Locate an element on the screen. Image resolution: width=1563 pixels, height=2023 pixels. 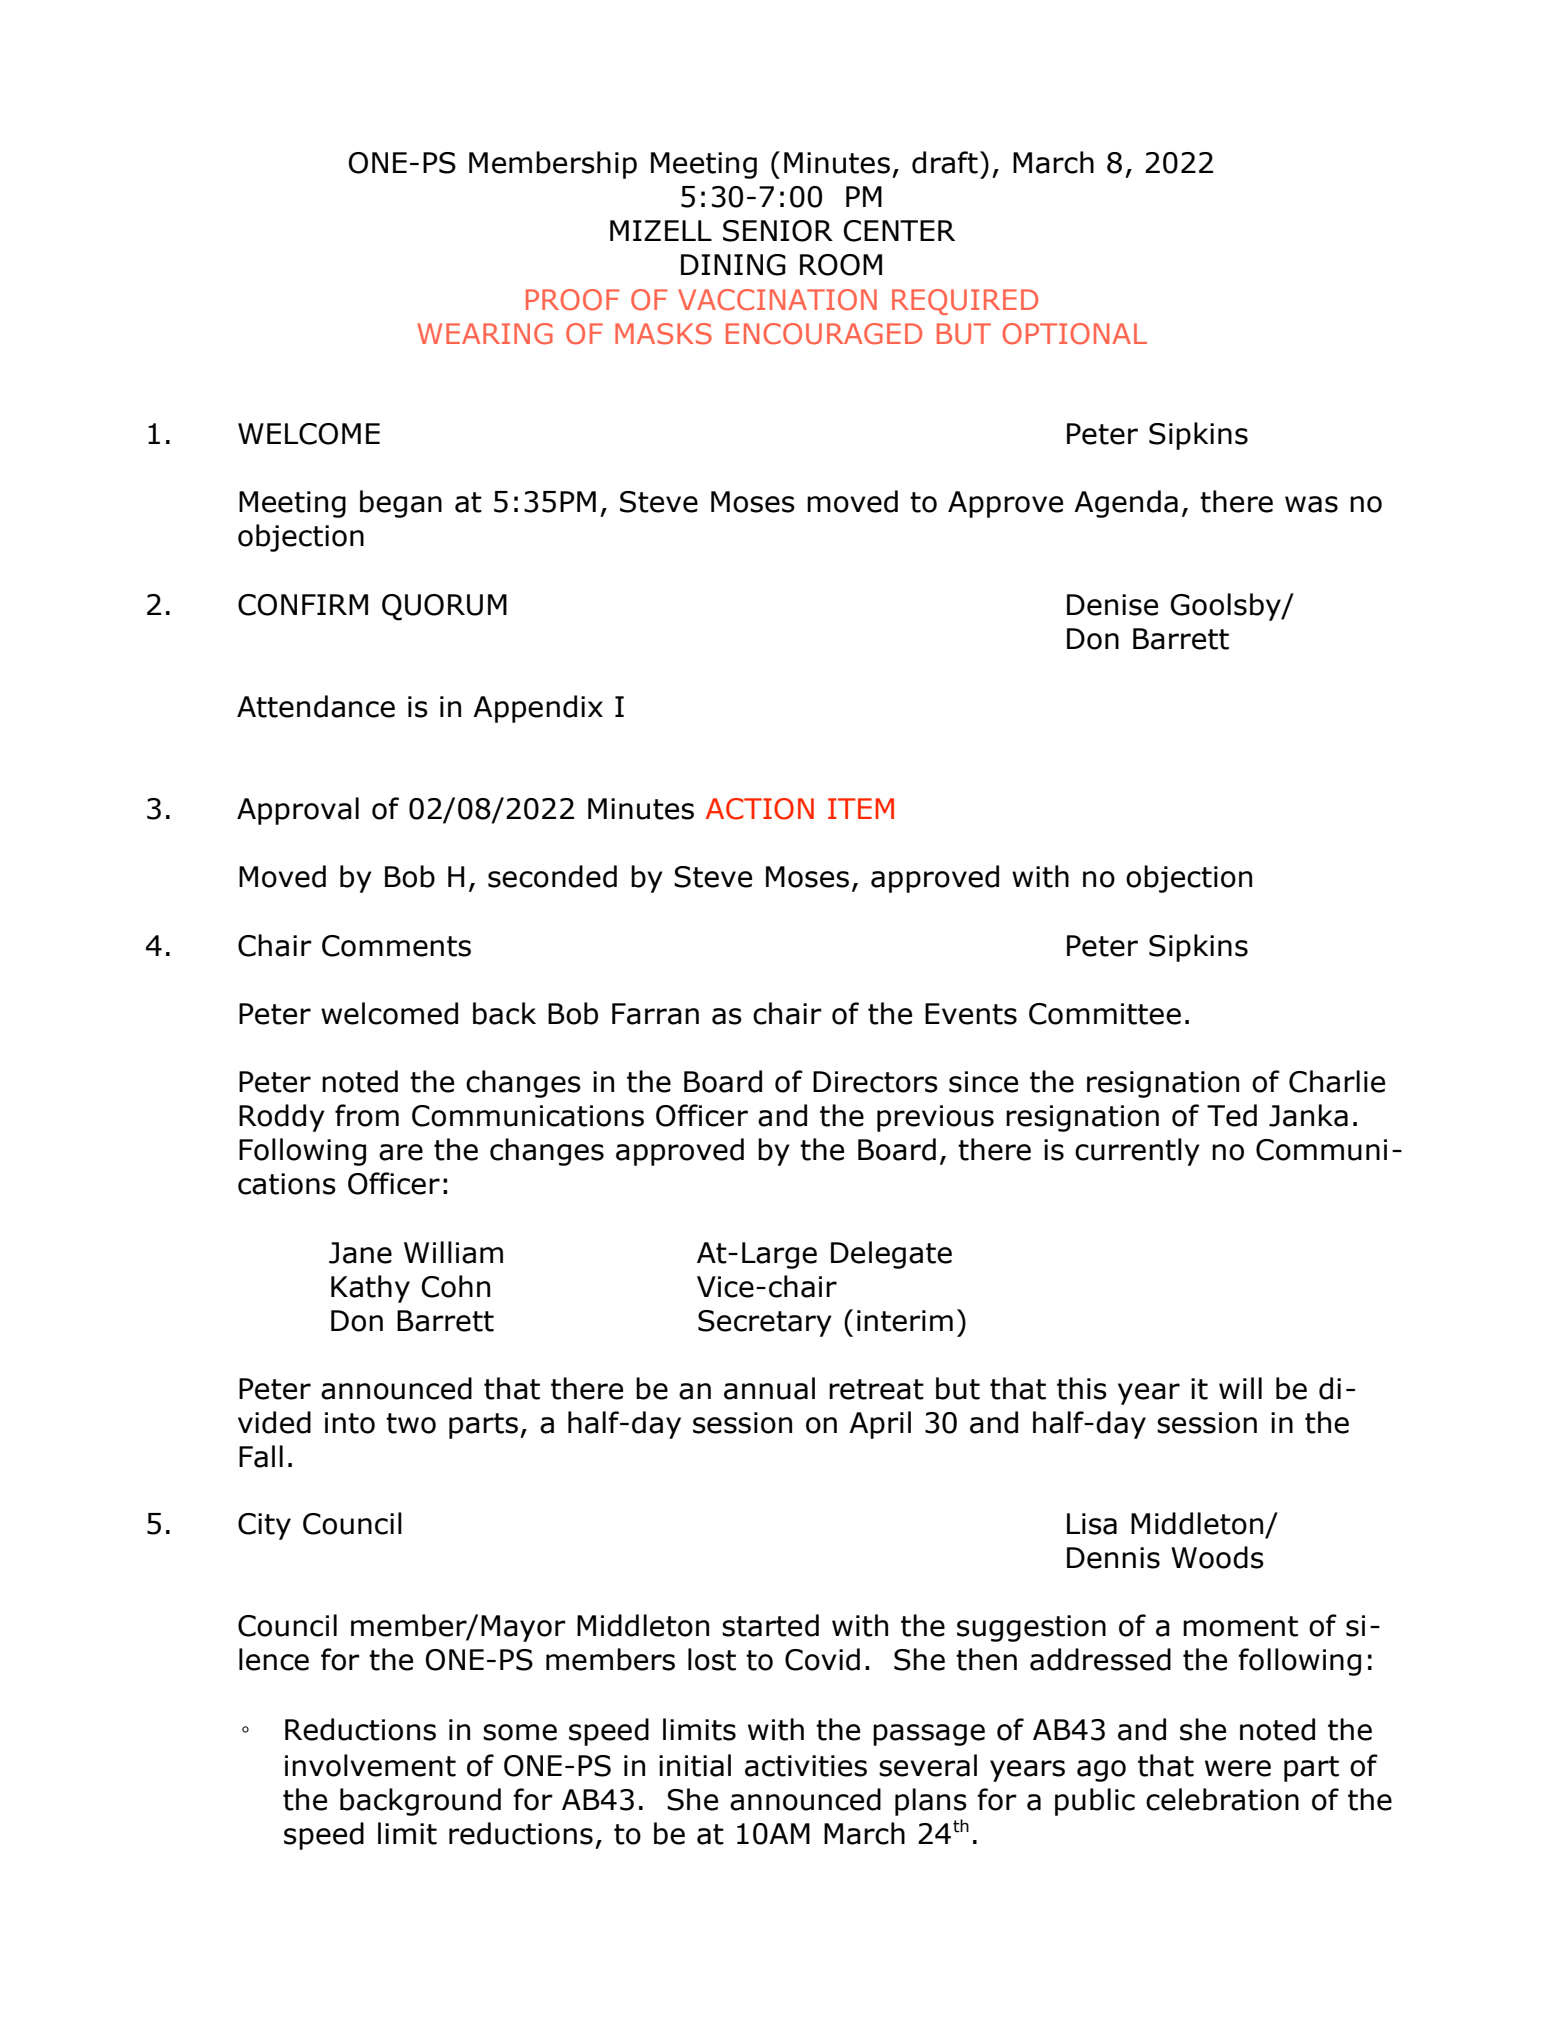
involvement is located at coordinates (370, 1765).
